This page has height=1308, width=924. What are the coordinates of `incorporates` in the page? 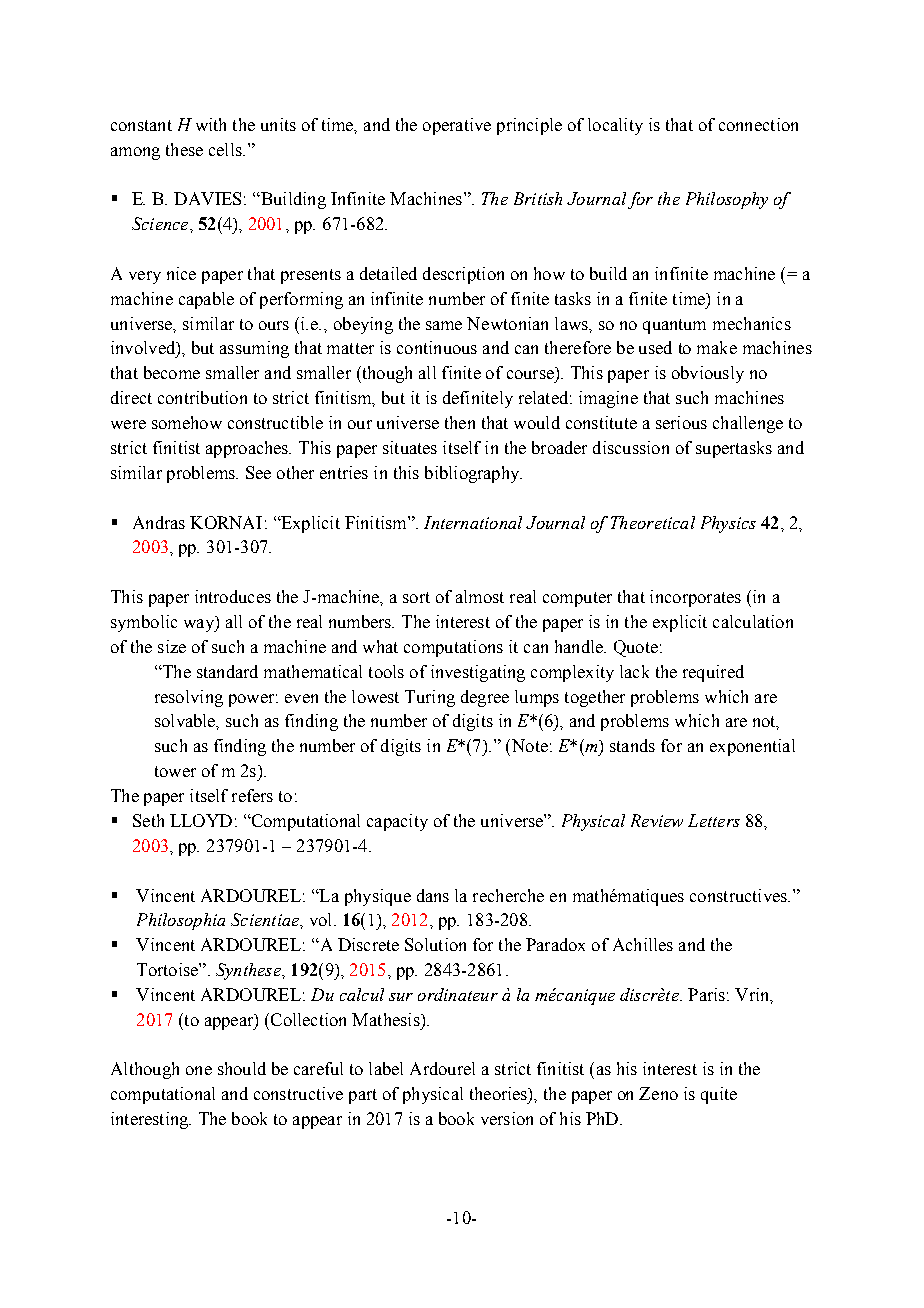 It's located at (695, 598).
